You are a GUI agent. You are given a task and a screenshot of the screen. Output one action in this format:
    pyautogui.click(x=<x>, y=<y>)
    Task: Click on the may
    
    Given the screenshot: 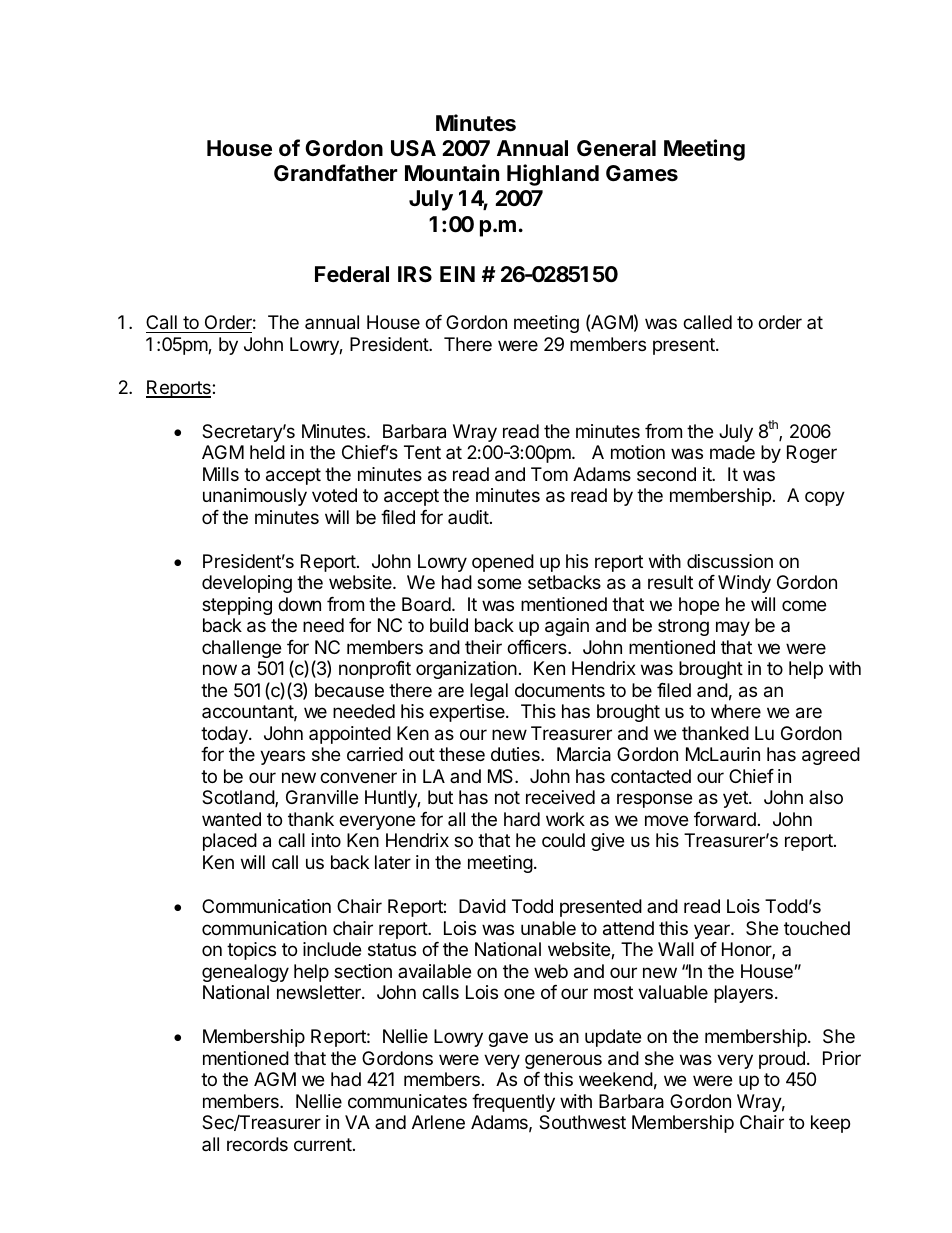 What is the action you would take?
    pyautogui.click(x=733, y=628)
